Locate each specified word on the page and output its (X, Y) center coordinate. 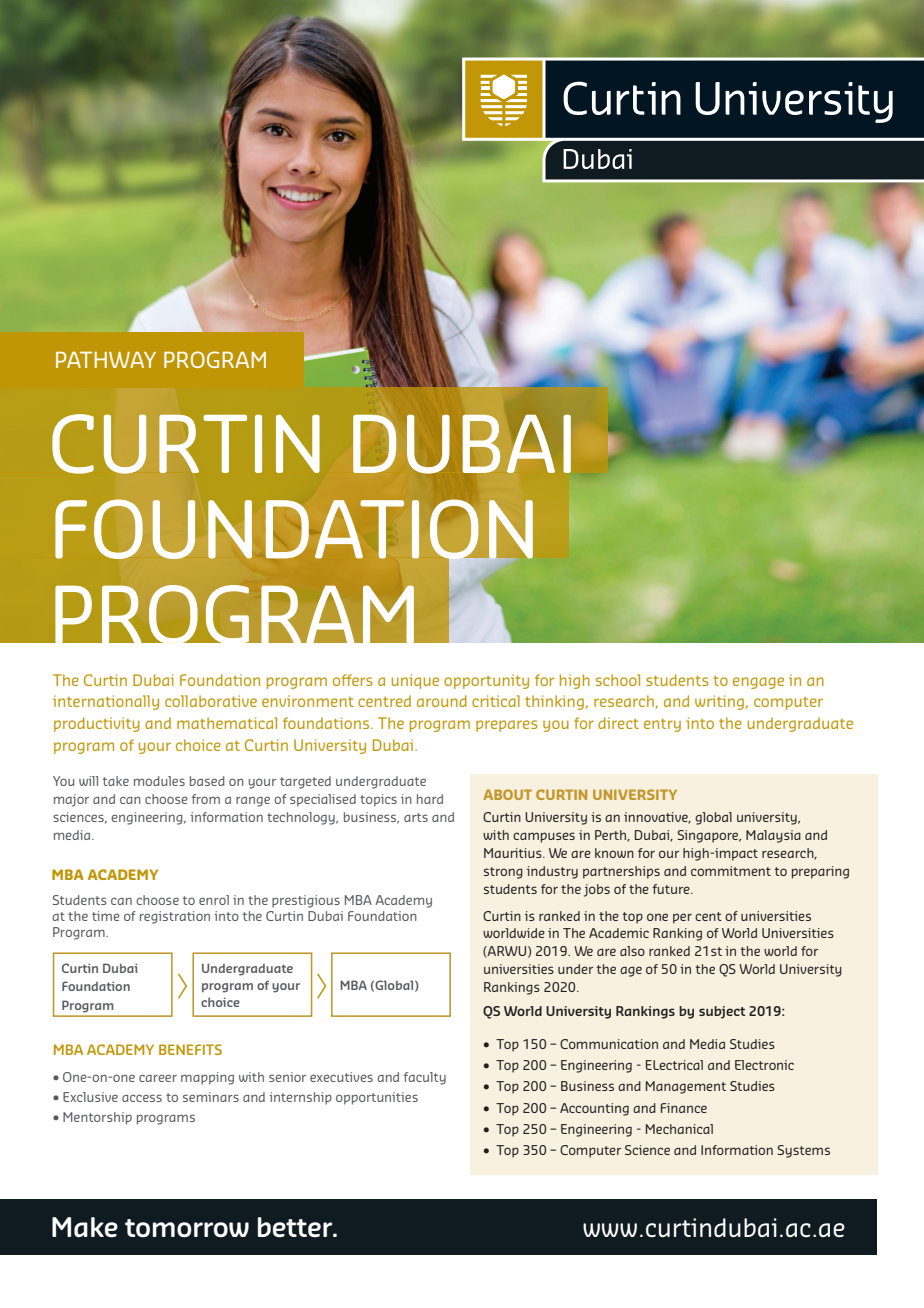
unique (415, 681)
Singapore (709, 836)
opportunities (377, 1098)
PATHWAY (106, 360)
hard (430, 799)
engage (758, 683)
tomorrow (187, 1228)
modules (159, 781)
